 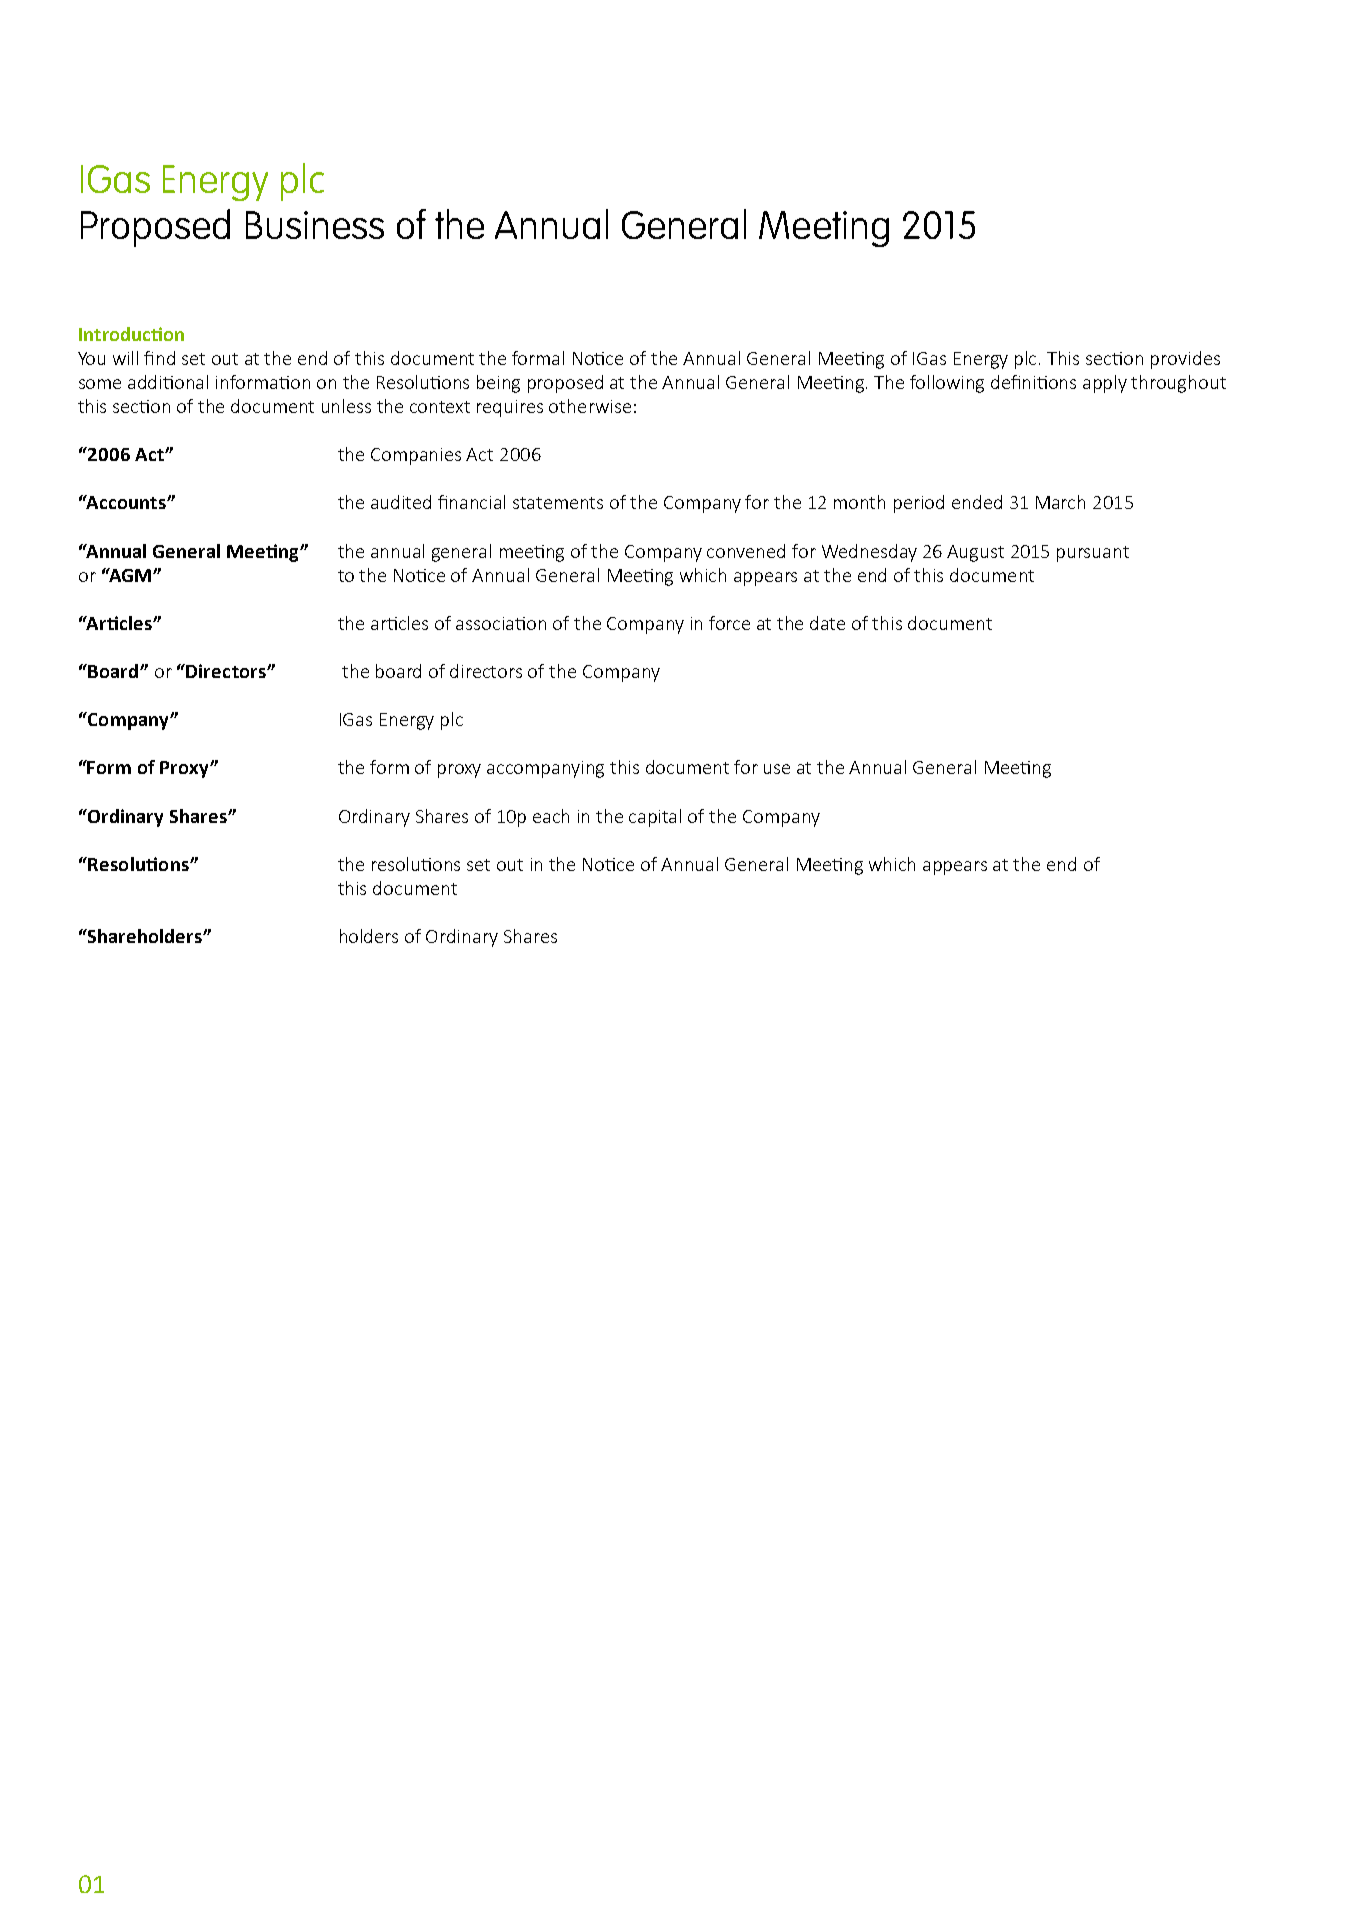 I want to click on otherwise, so click(x=590, y=406).
